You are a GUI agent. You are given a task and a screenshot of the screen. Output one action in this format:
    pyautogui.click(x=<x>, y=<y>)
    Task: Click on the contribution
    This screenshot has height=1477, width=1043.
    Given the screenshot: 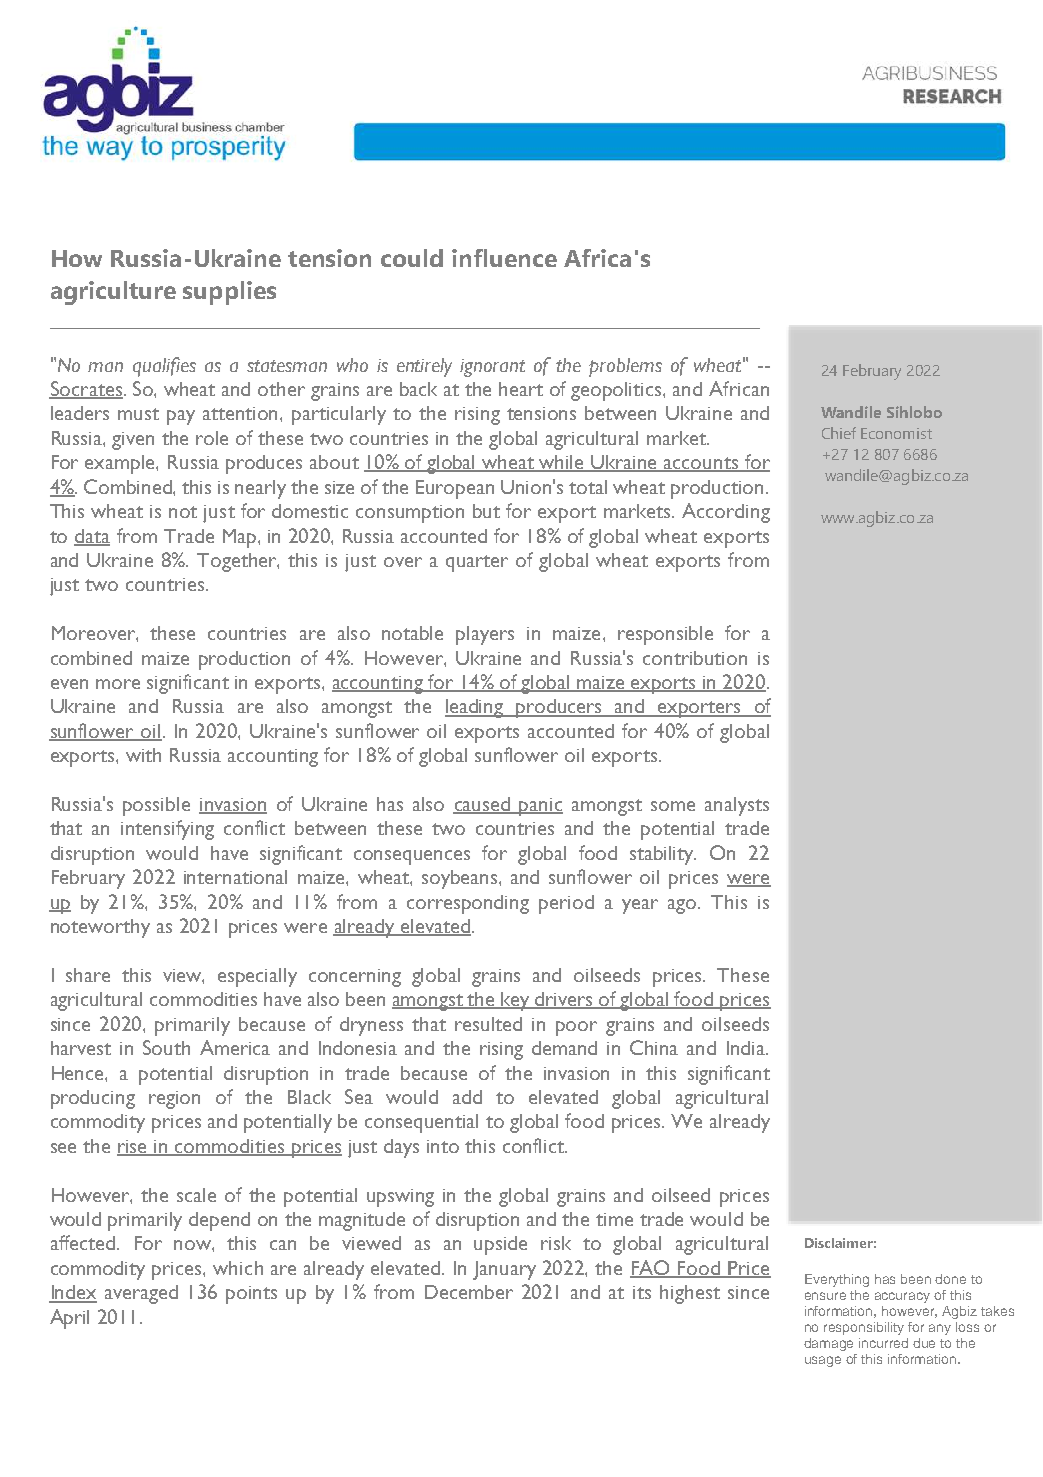 What is the action you would take?
    pyautogui.click(x=695, y=658)
